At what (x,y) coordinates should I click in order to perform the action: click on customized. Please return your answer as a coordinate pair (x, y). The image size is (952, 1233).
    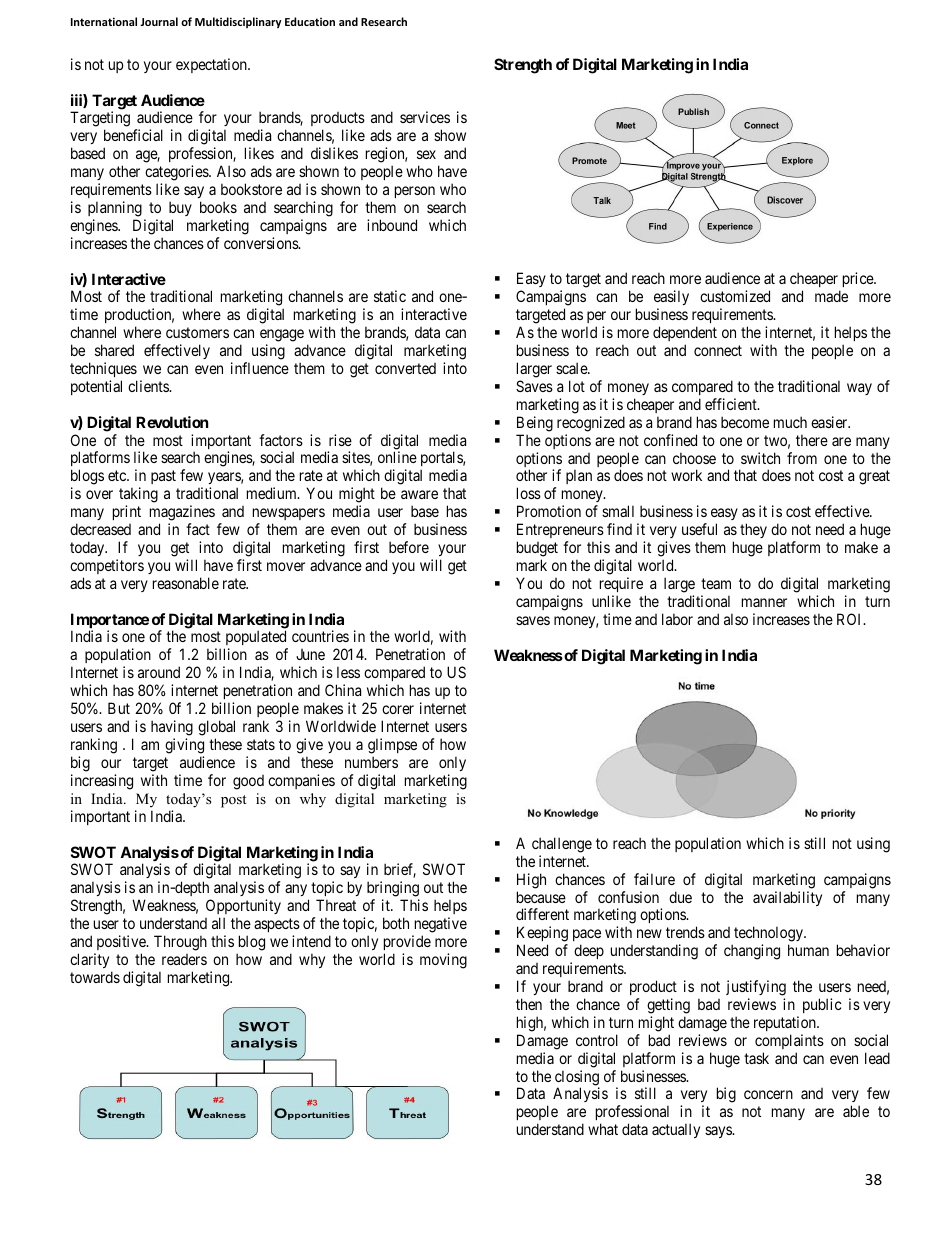
    Looking at the image, I should click on (735, 296).
